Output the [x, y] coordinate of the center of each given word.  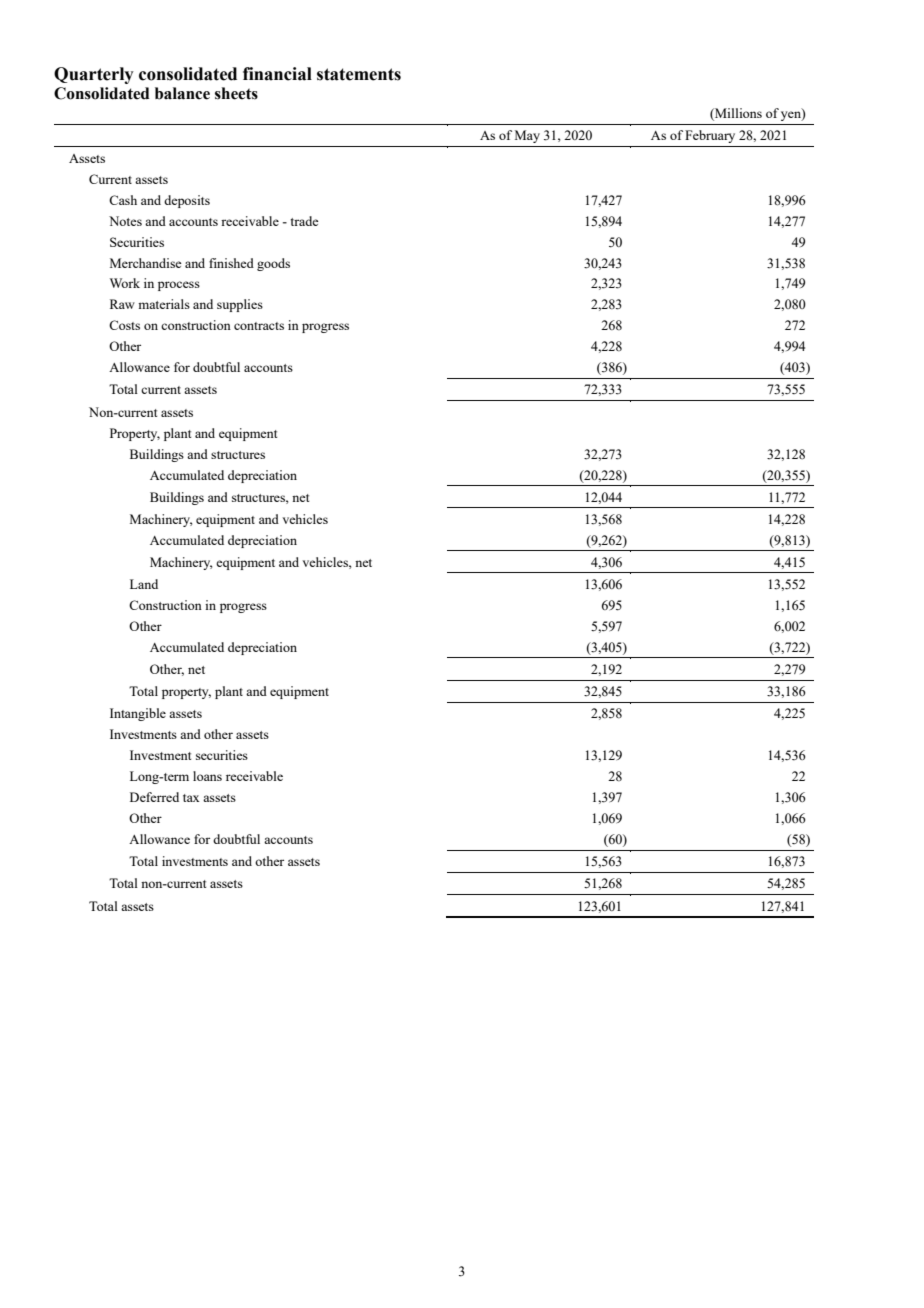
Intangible [138, 714]
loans [207, 776]
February [710, 136]
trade [305, 221]
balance [182, 93]
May [527, 136]
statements [359, 74]
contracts [259, 326]
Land [144, 584]
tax [191, 798]
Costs [124, 325]
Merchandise [146, 263]
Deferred [154, 797]
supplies [240, 305]
